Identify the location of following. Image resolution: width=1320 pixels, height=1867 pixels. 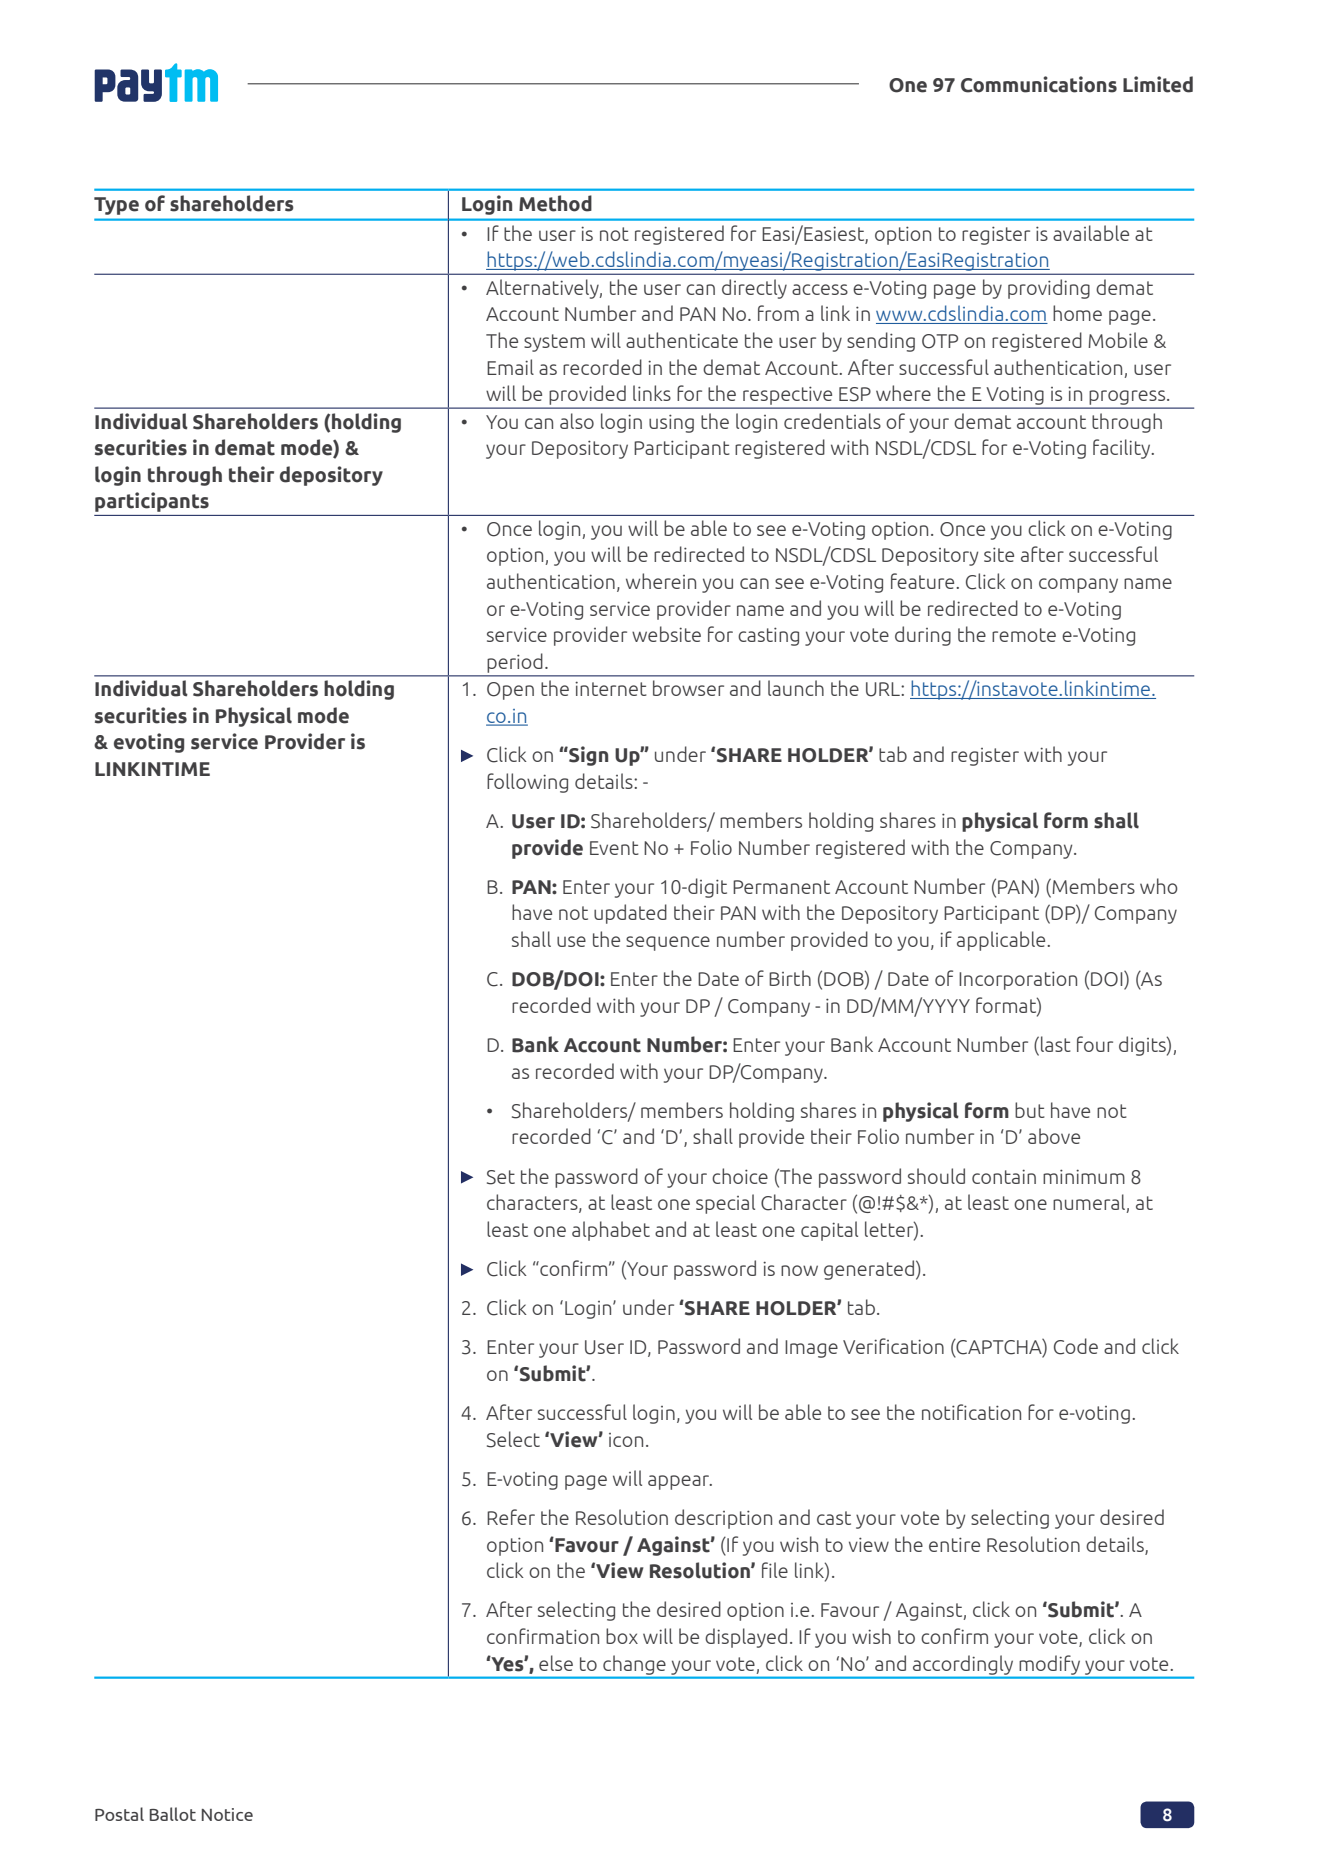
(527, 783).
